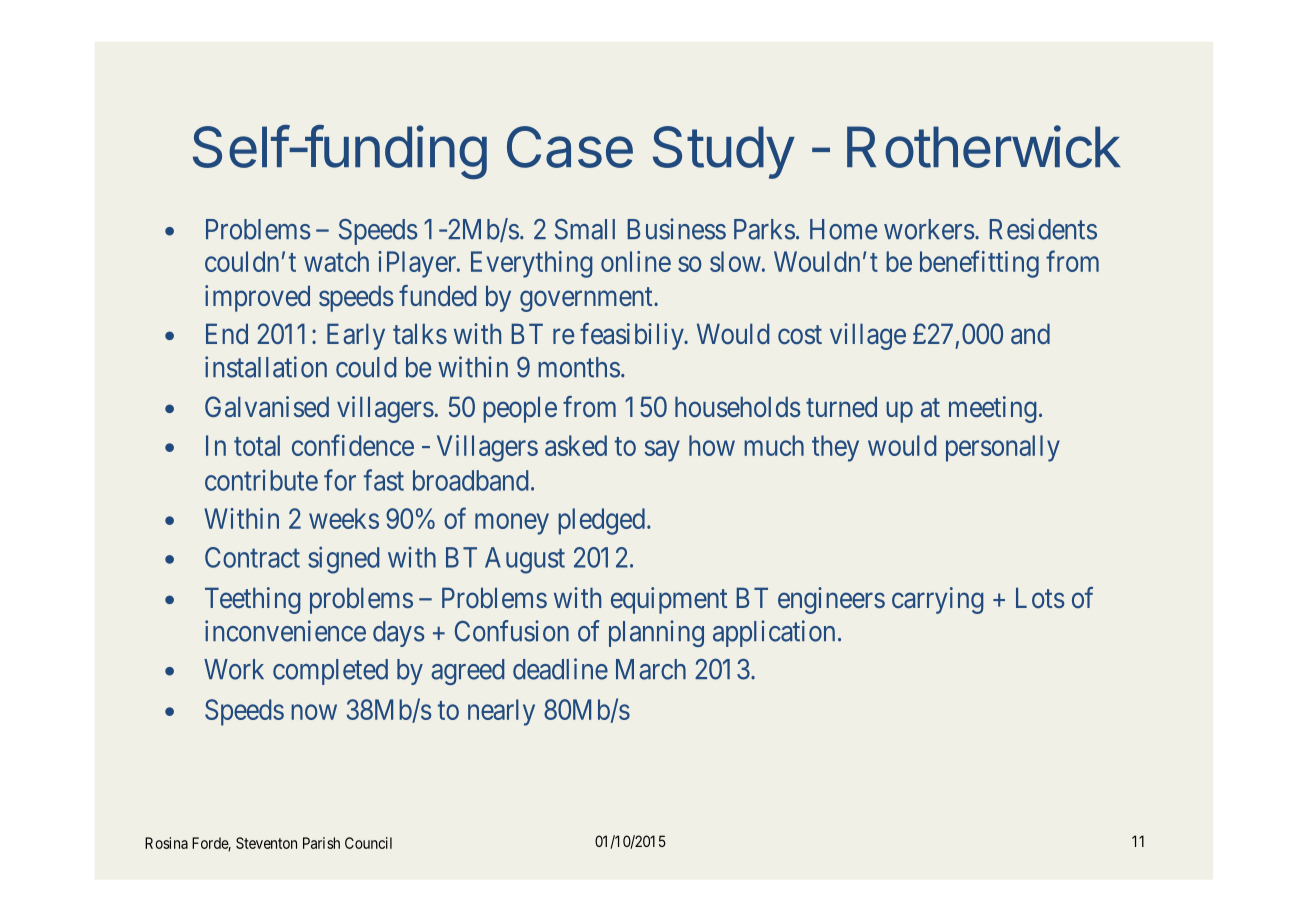 The height and width of the image is (924, 1308). Describe the element at coordinates (579, 367) in the image. I see `months` at that location.
